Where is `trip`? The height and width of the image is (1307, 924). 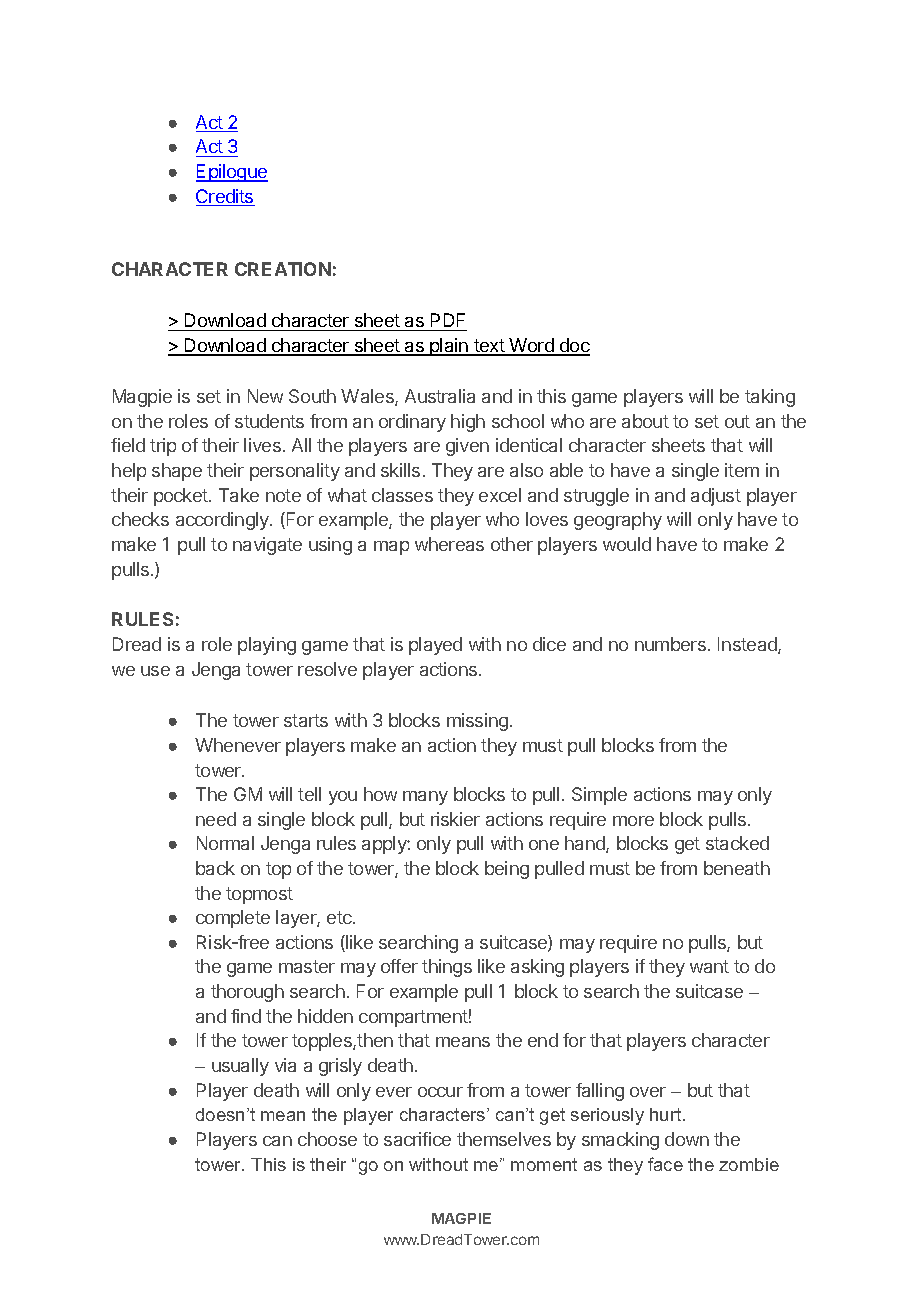 trip is located at coordinates (163, 447).
